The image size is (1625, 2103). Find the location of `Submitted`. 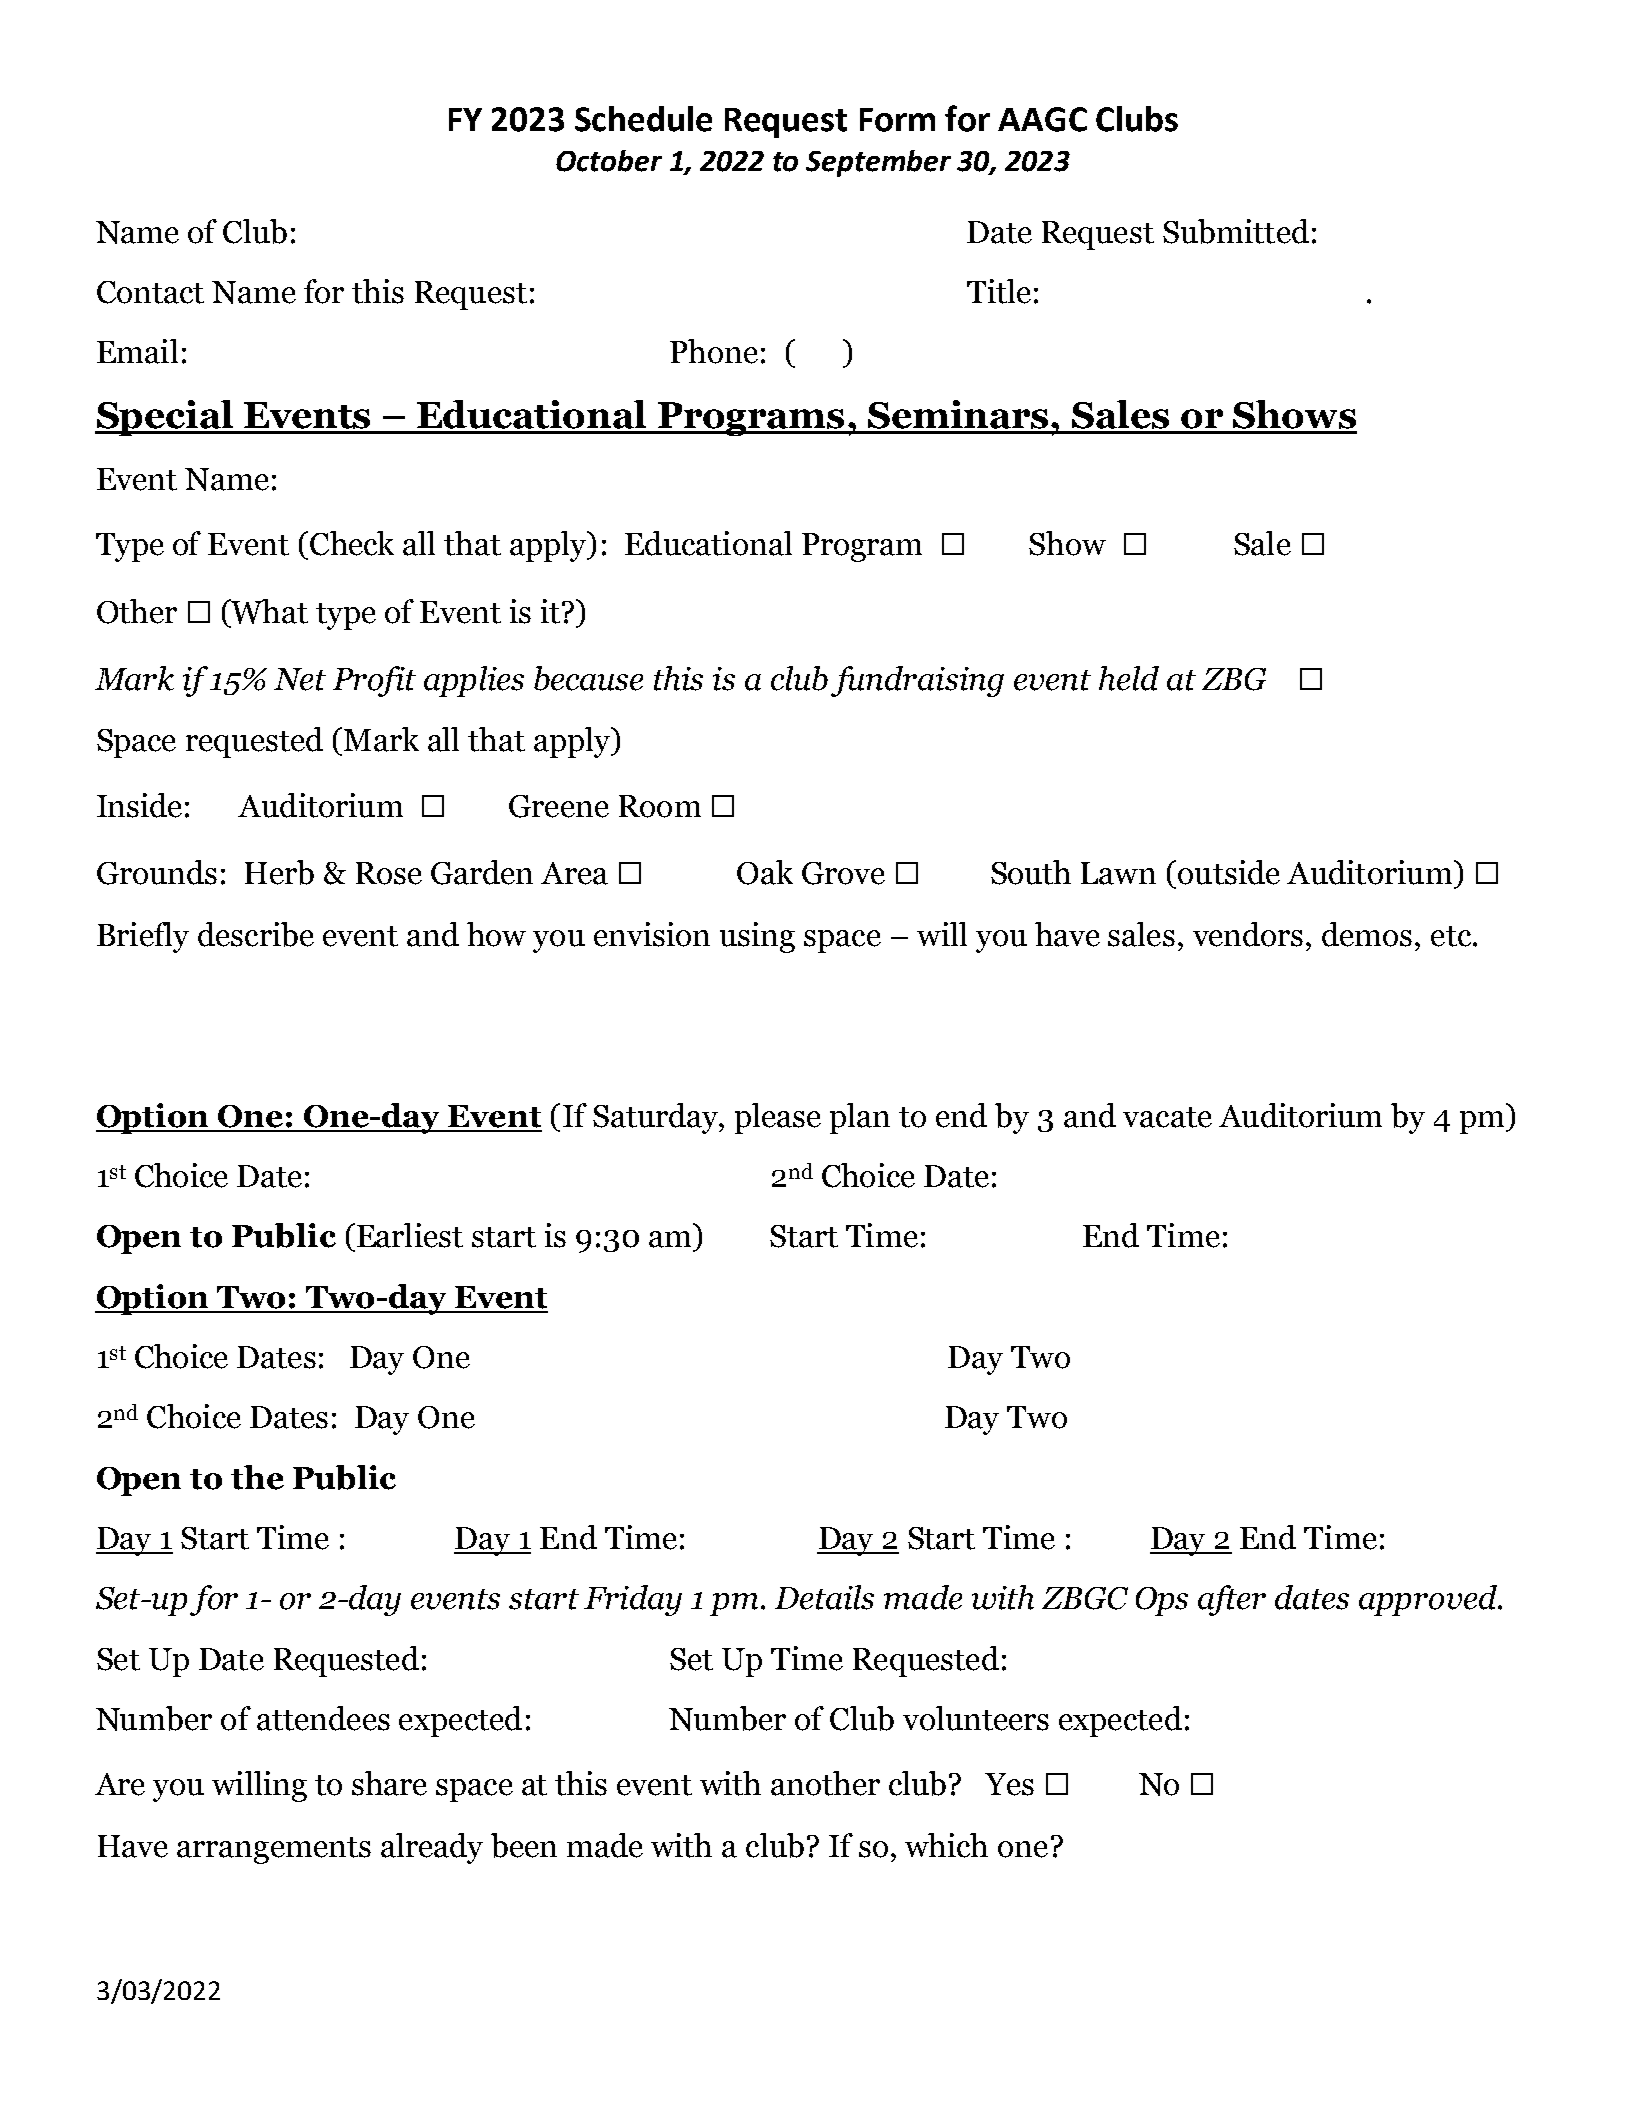

Submitted is located at coordinates (1236, 231).
